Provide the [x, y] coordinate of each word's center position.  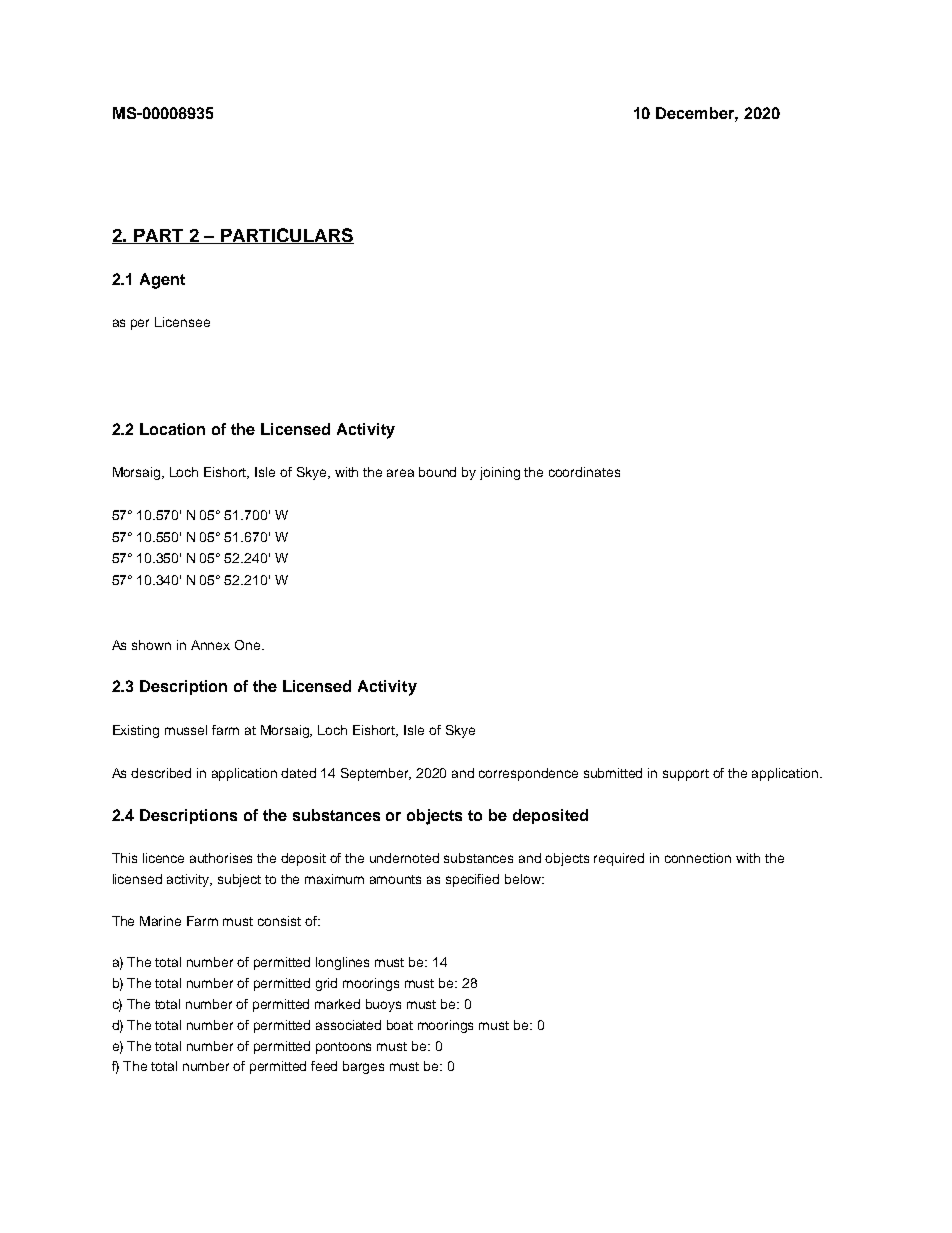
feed [324, 1066]
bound [437, 472]
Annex [210, 645]
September [376, 774]
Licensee [182, 322]
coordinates [584, 472]
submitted [613, 773]
